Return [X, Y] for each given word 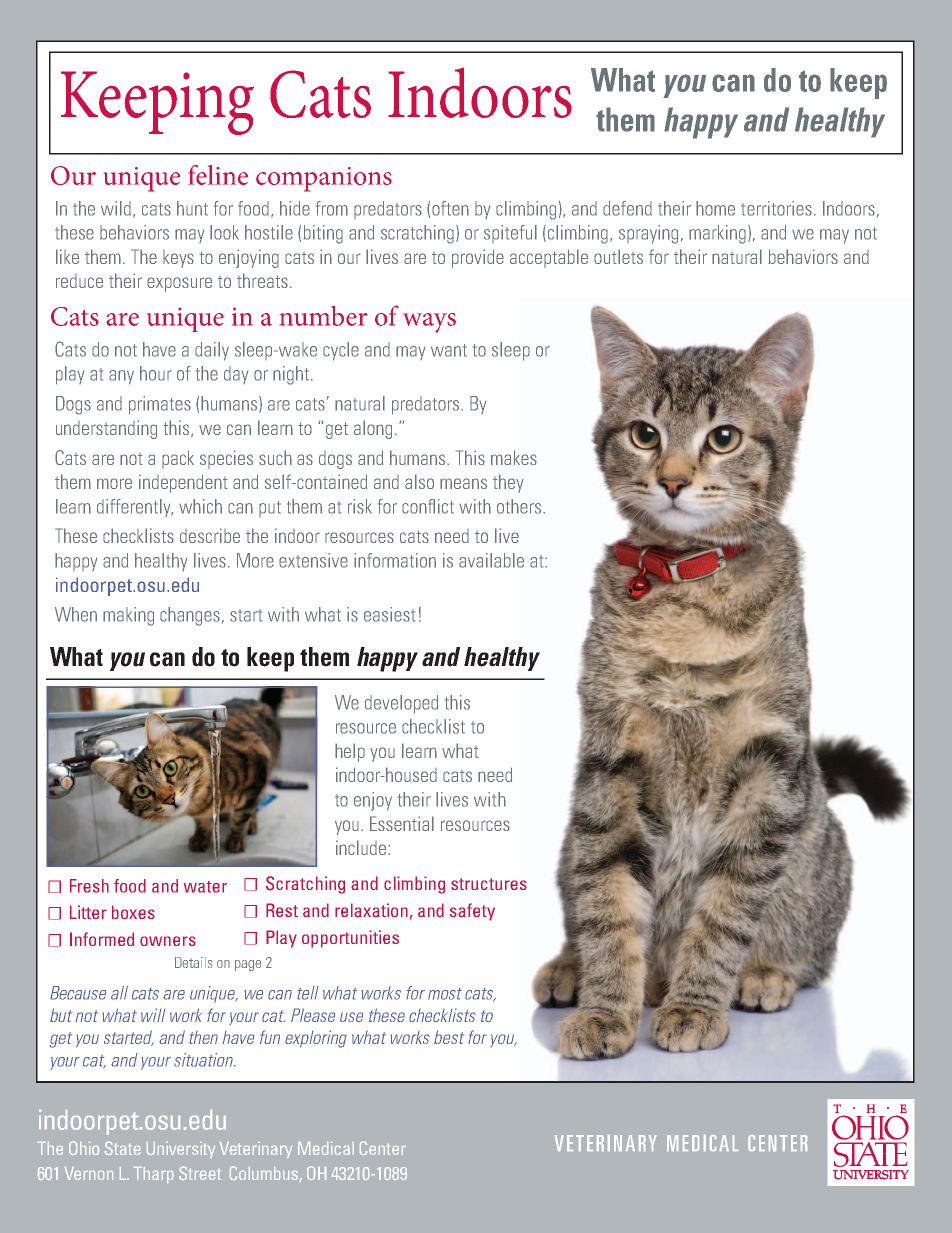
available [491, 560]
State [122, 1148]
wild [116, 208]
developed [401, 704]
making [128, 616]
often [450, 208]
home [715, 208]
